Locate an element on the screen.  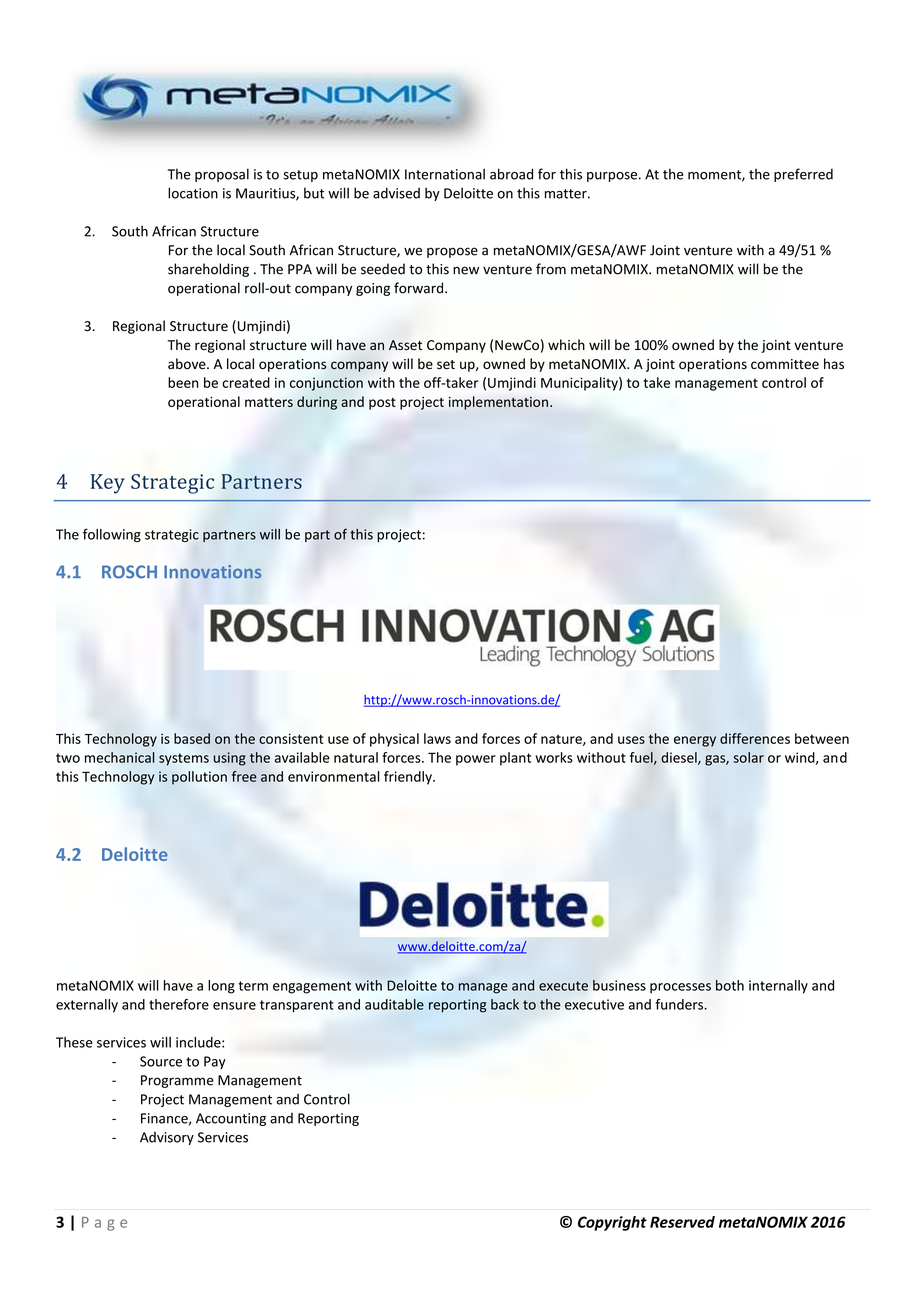
back is located at coordinates (505, 1004).
